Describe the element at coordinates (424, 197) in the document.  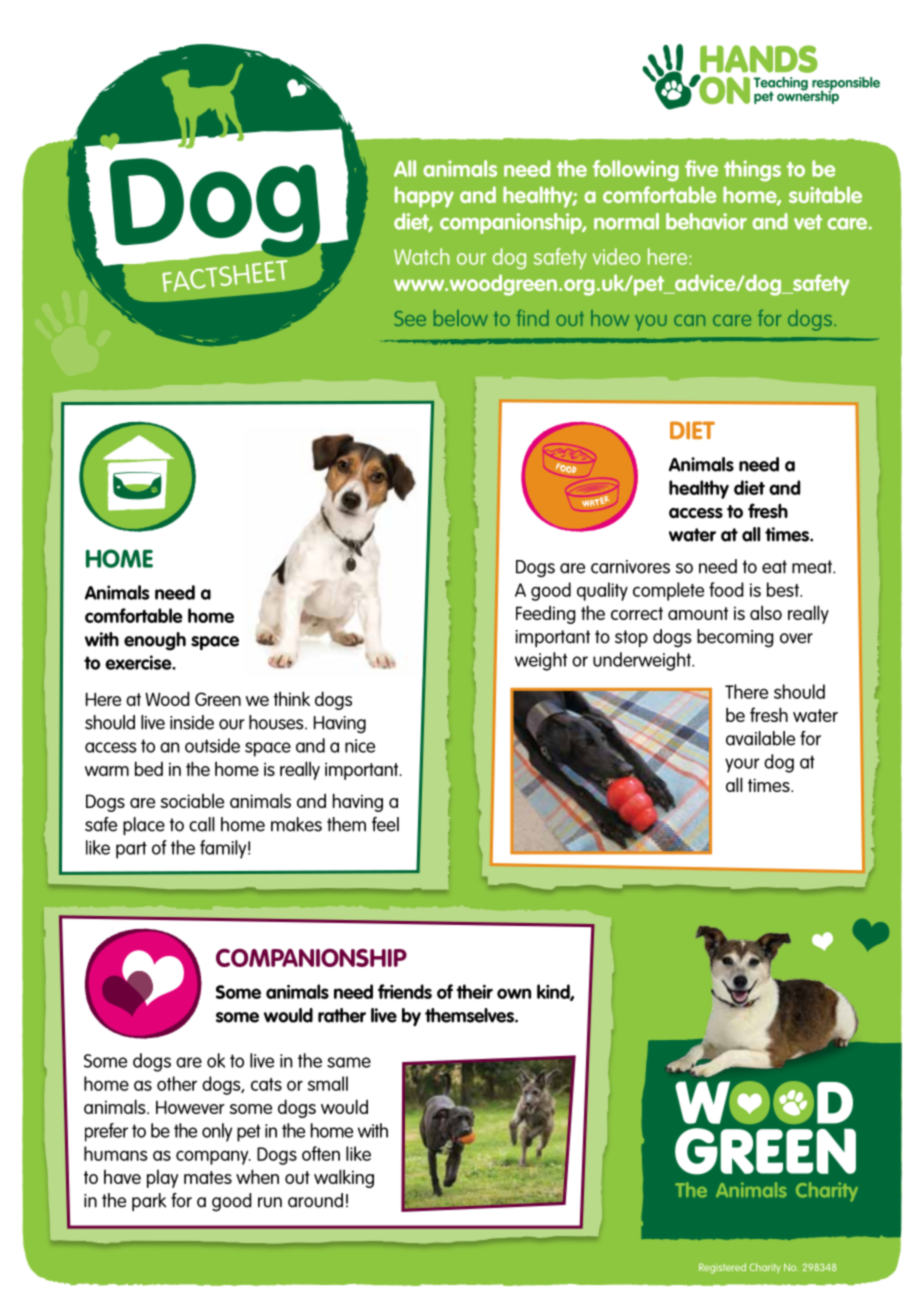
I see `happy` at that location.
